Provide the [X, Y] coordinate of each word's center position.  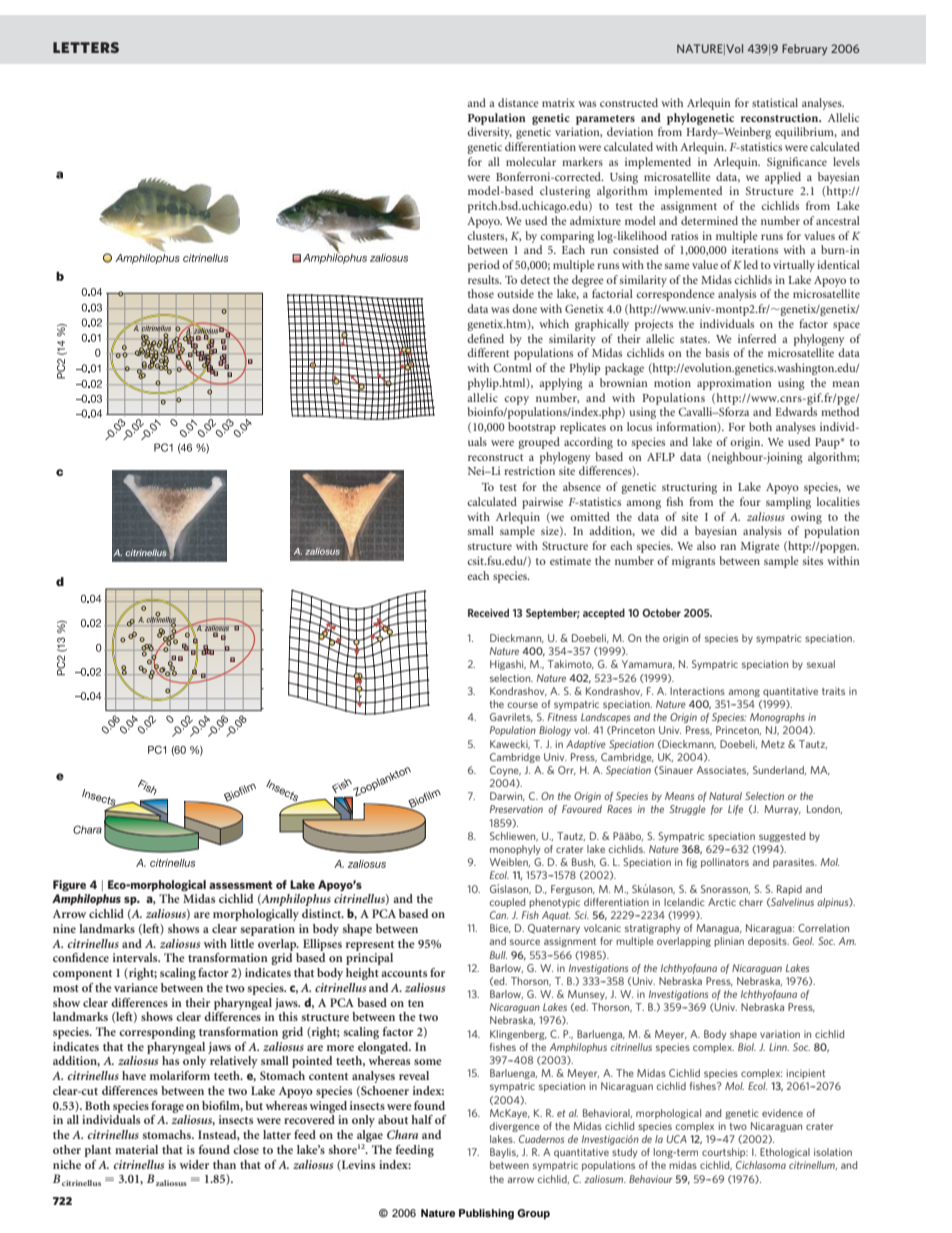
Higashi [508, 665]
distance [518, 102]
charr [751, 902]
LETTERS [86, 47]
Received [488, 612]
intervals [136, 957]
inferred [757, 338]
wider [194, 1164]
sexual [821, 664]
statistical [775, 102]
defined [485, 338]
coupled [507, 903]
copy [516, 400]
